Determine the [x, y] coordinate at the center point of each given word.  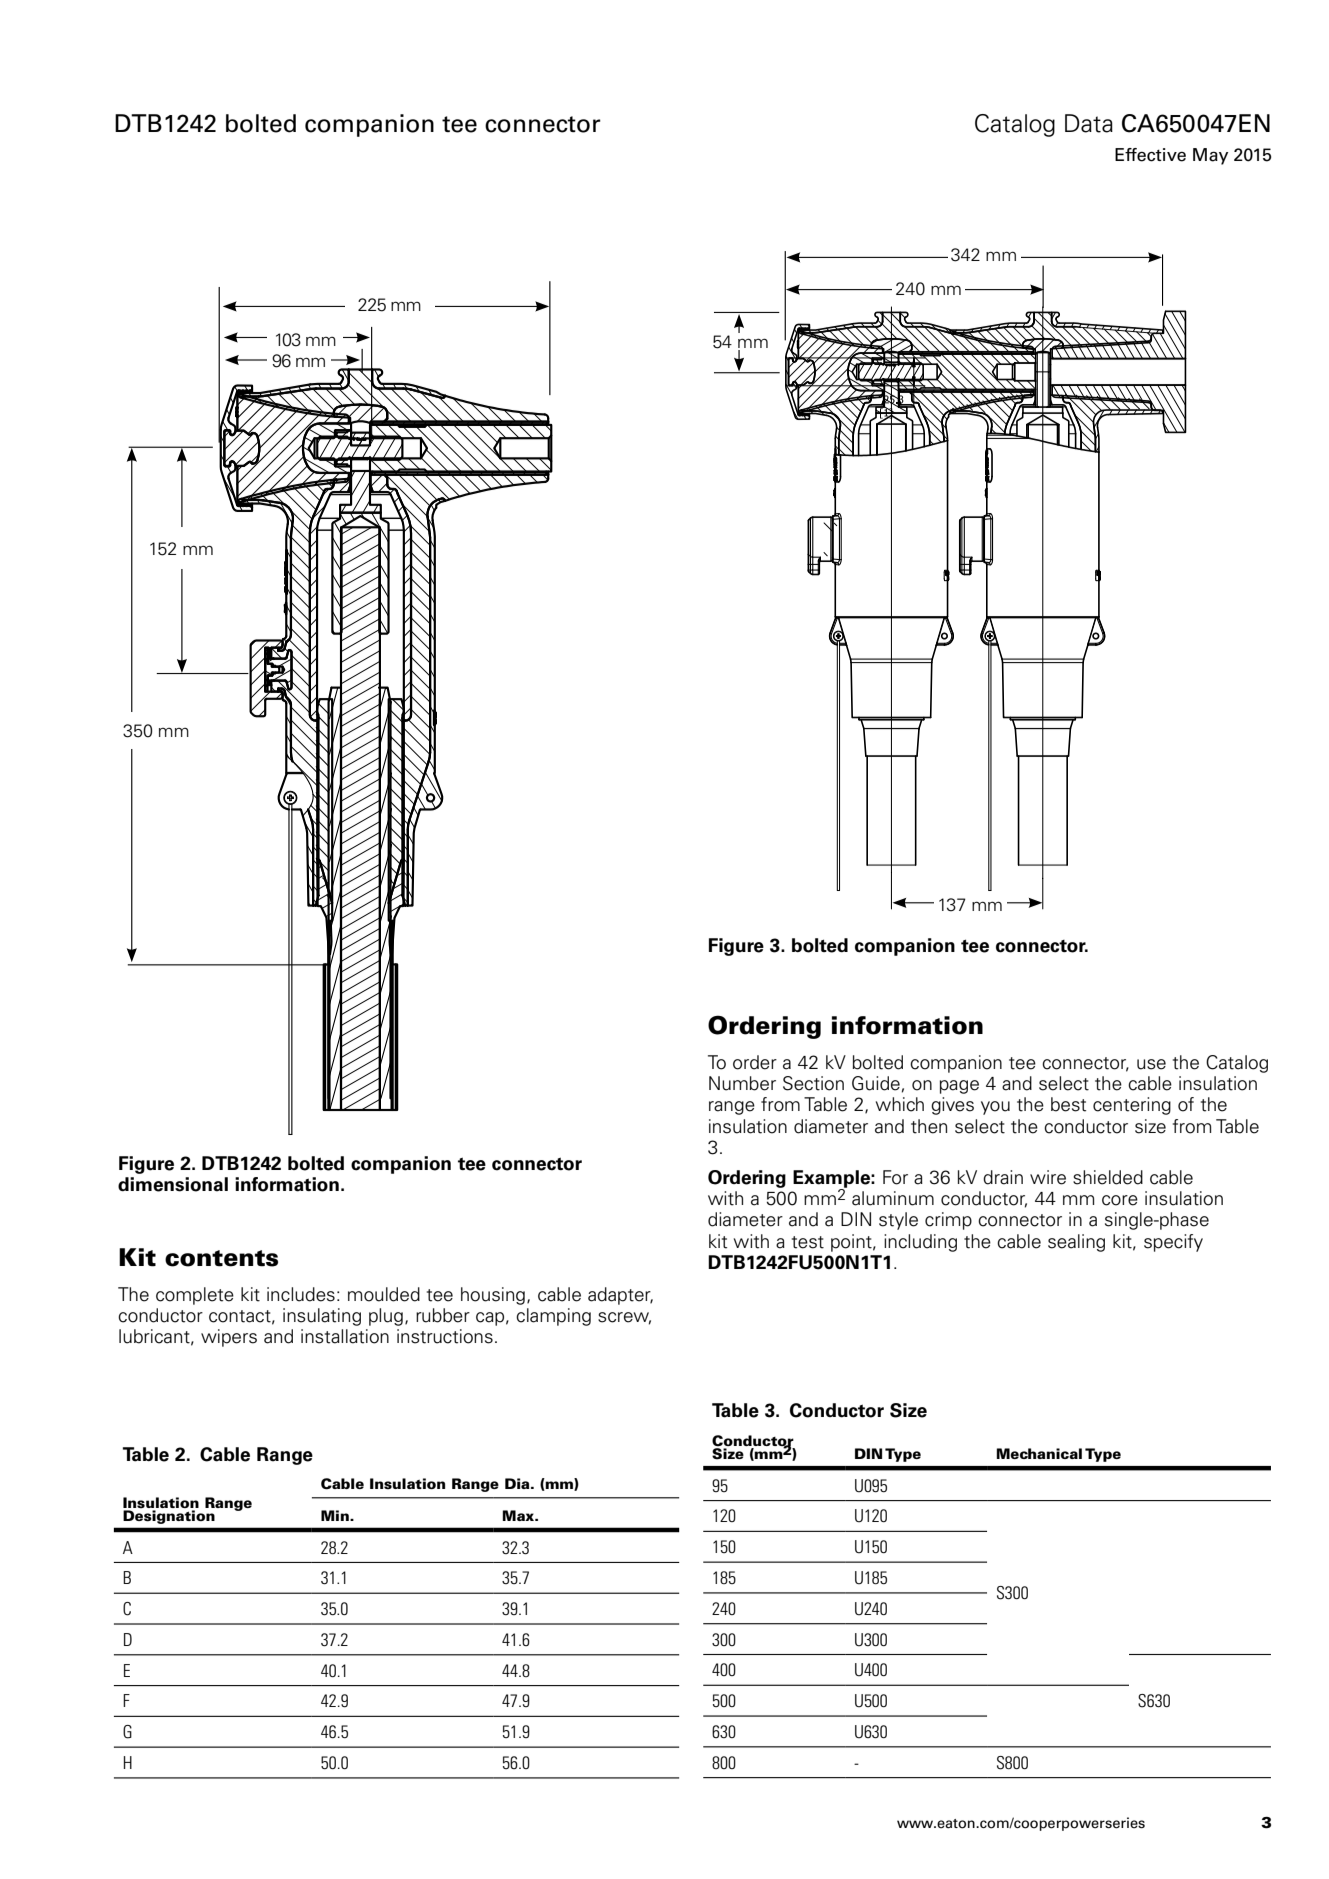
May [1210, 156]
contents [221, 1258]
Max [519, 1515]
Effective [1150, 155]
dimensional [173, 1184]
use [1151, 1064]
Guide [876, 1083]
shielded [1108, 1177]
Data [1089, 123]
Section [813, 1083]
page [959, 1087]
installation [345, 1336]
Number [742, 1083]
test [808, 1242]
